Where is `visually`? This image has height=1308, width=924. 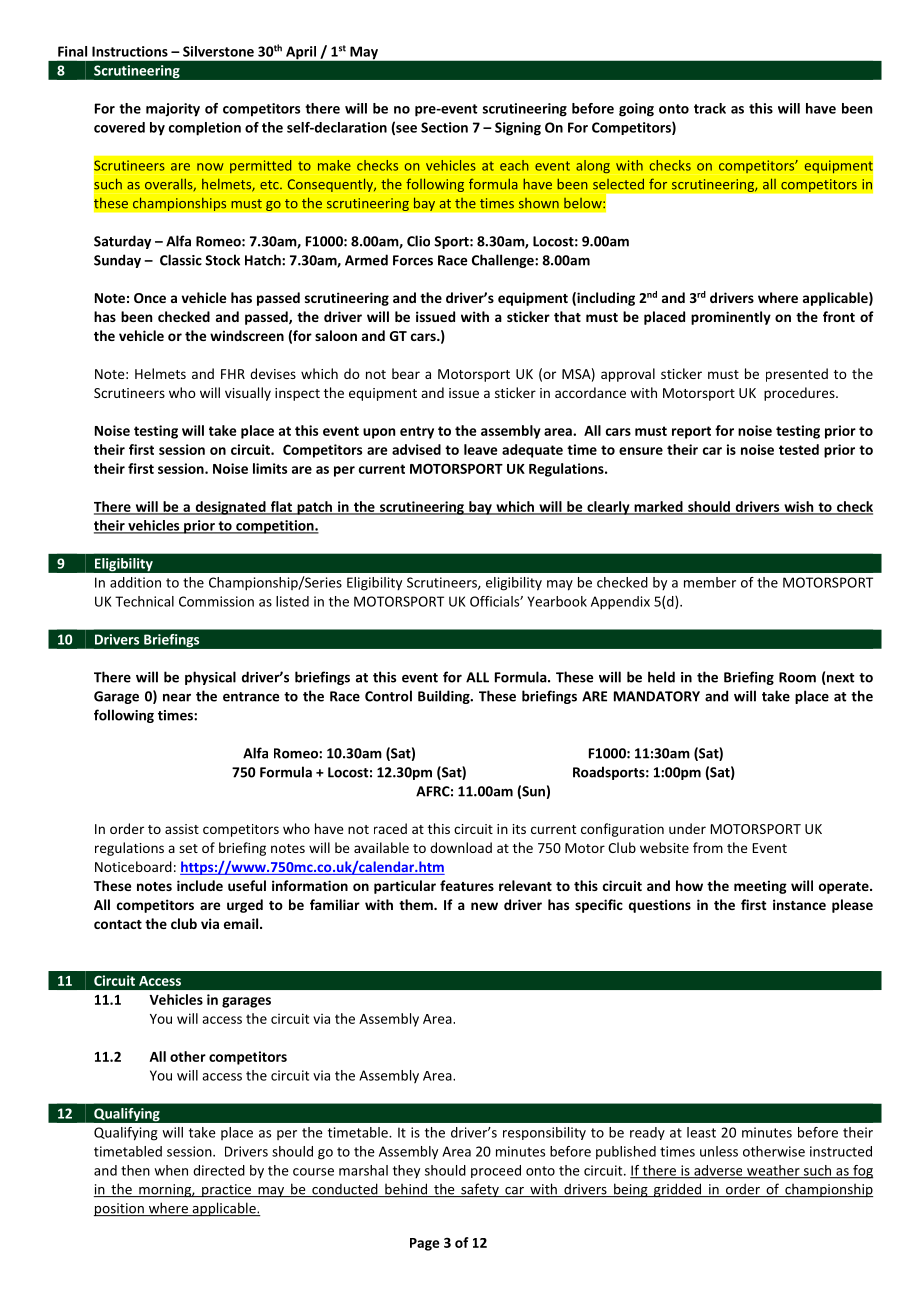 visually is located at coordinates (248, 394).
